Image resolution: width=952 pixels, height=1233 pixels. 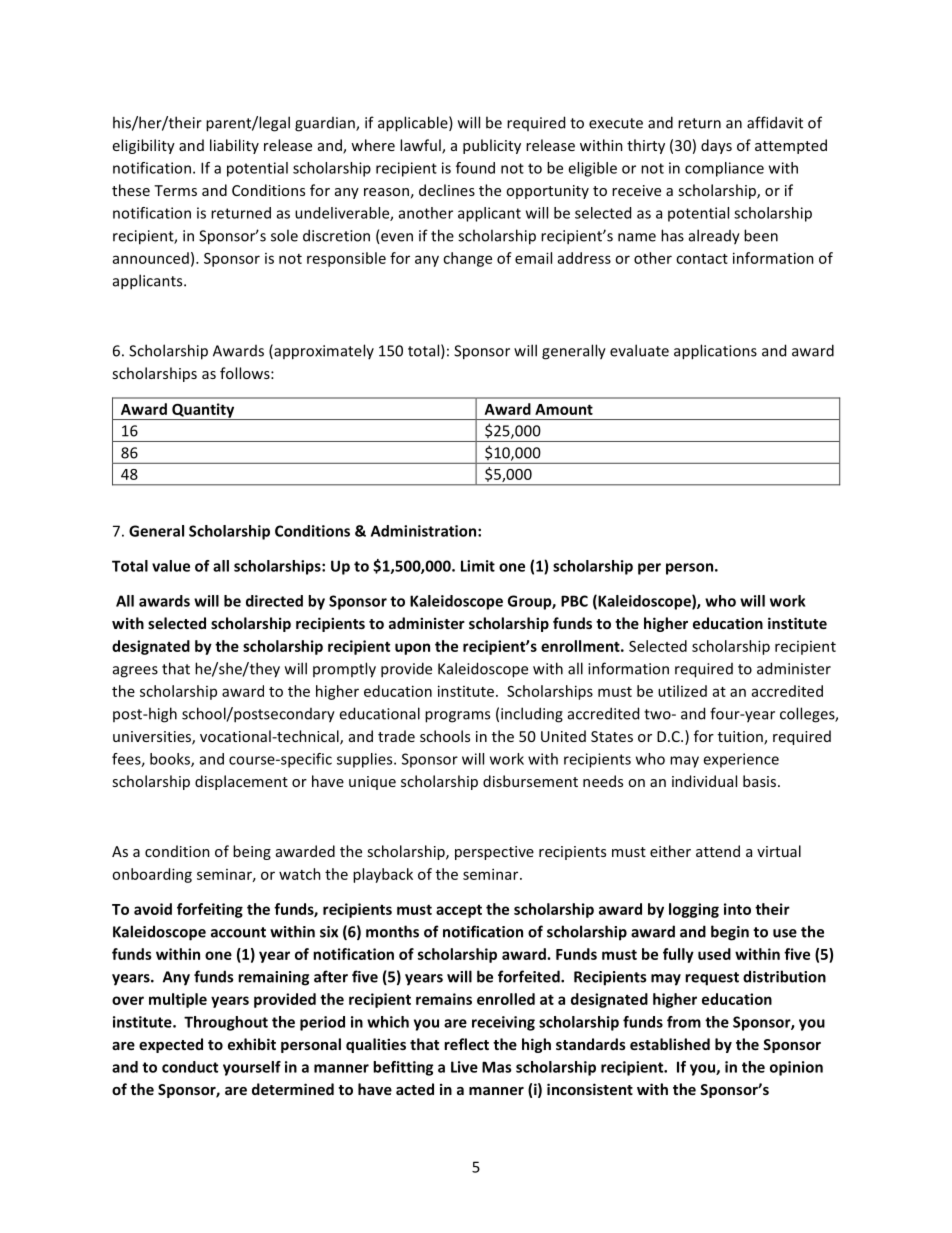 What do you see at coordinates (457, 717) in the screenshot?
I see `programs` at bounding box center [457, 717].
